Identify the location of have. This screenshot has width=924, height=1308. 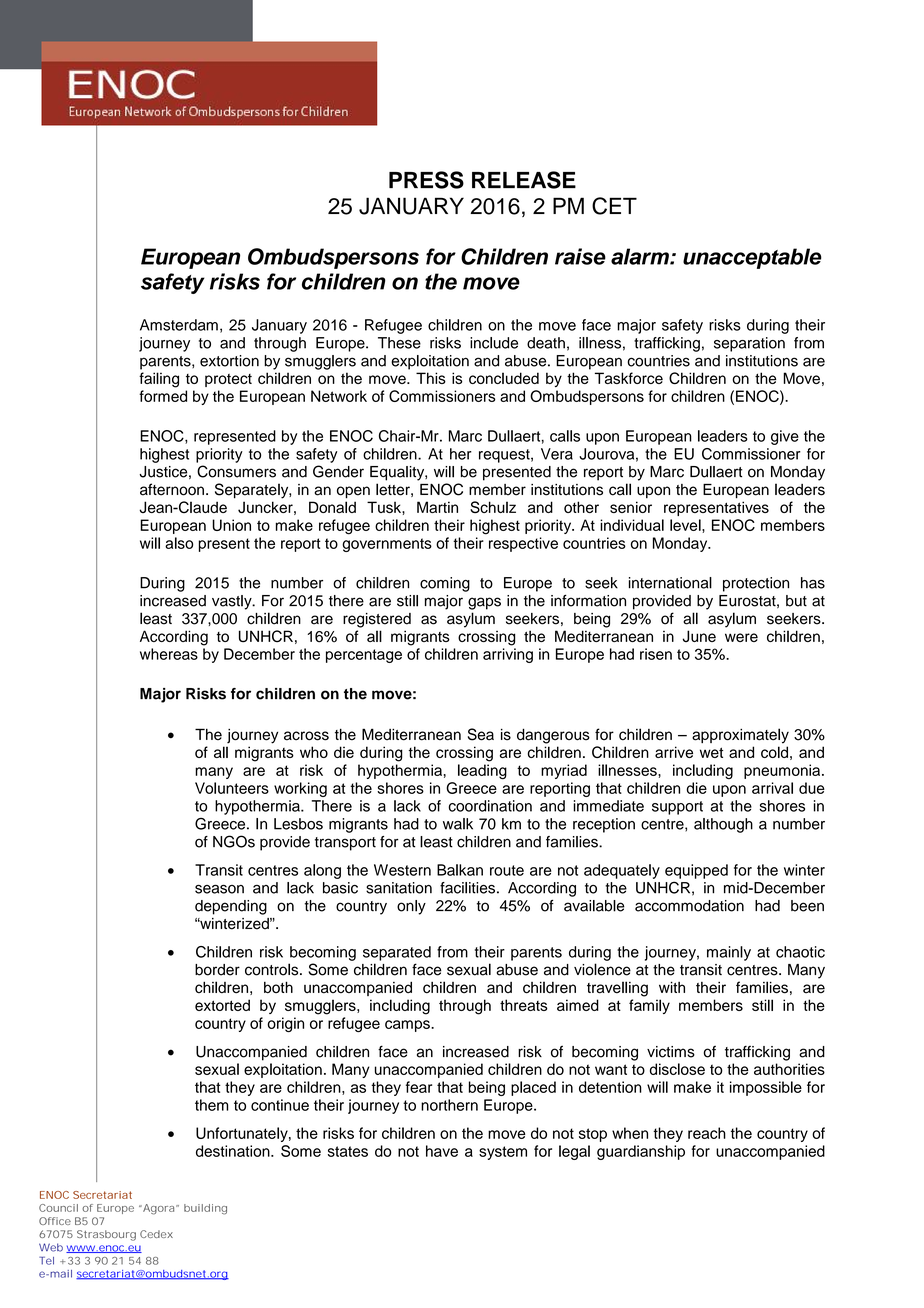
(442, 1151).
